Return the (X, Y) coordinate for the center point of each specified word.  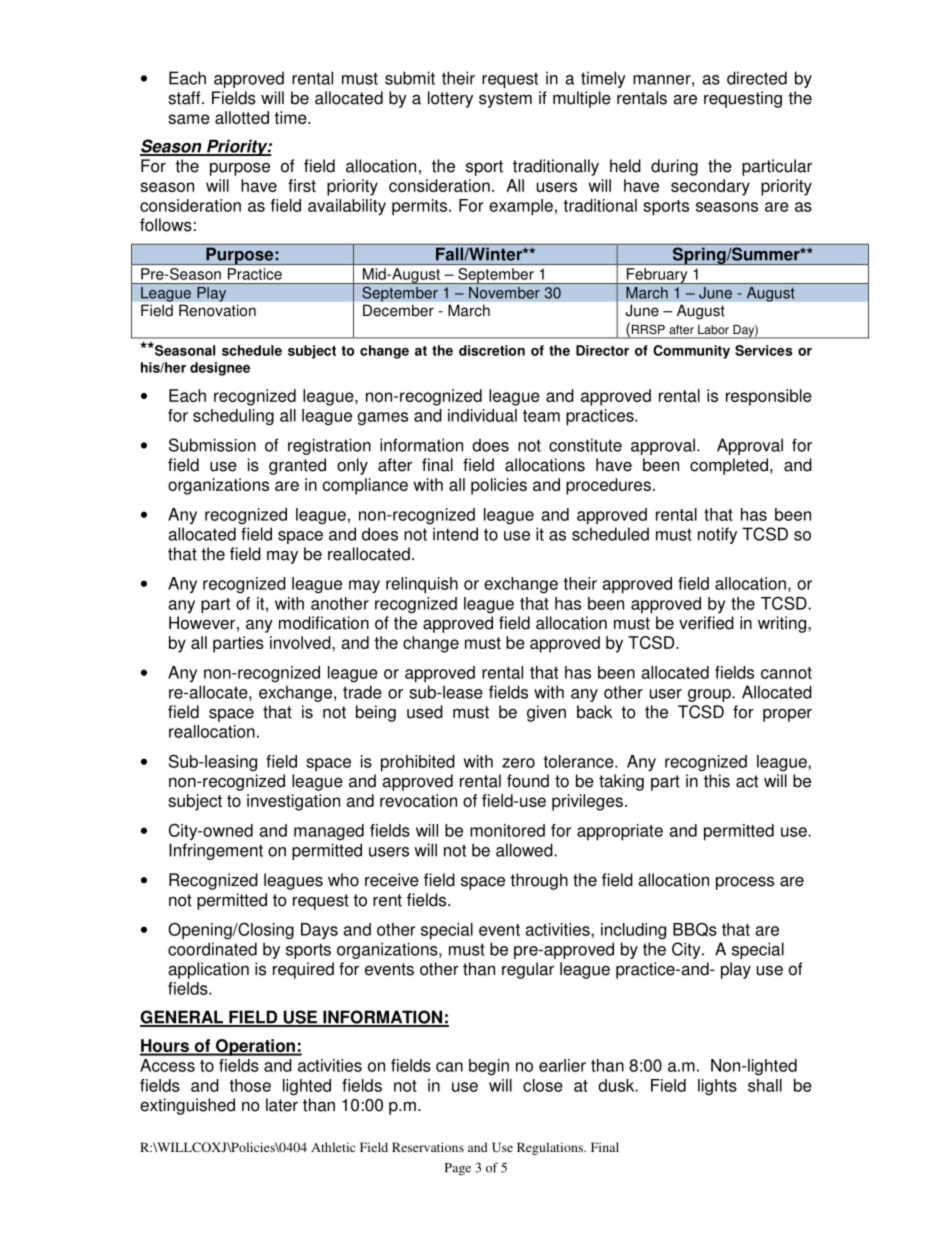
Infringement (216, 851)
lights (717, 1087)
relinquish (422, 585)
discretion (492, 350)
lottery (450, 99)
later (282, 1105)
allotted (242, 117)
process (745, 883)
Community (691, 352)
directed (757, 78)
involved (301, 642)
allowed (525, 850)
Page (458, 1169)
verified (706, 623)
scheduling (233, 417)
